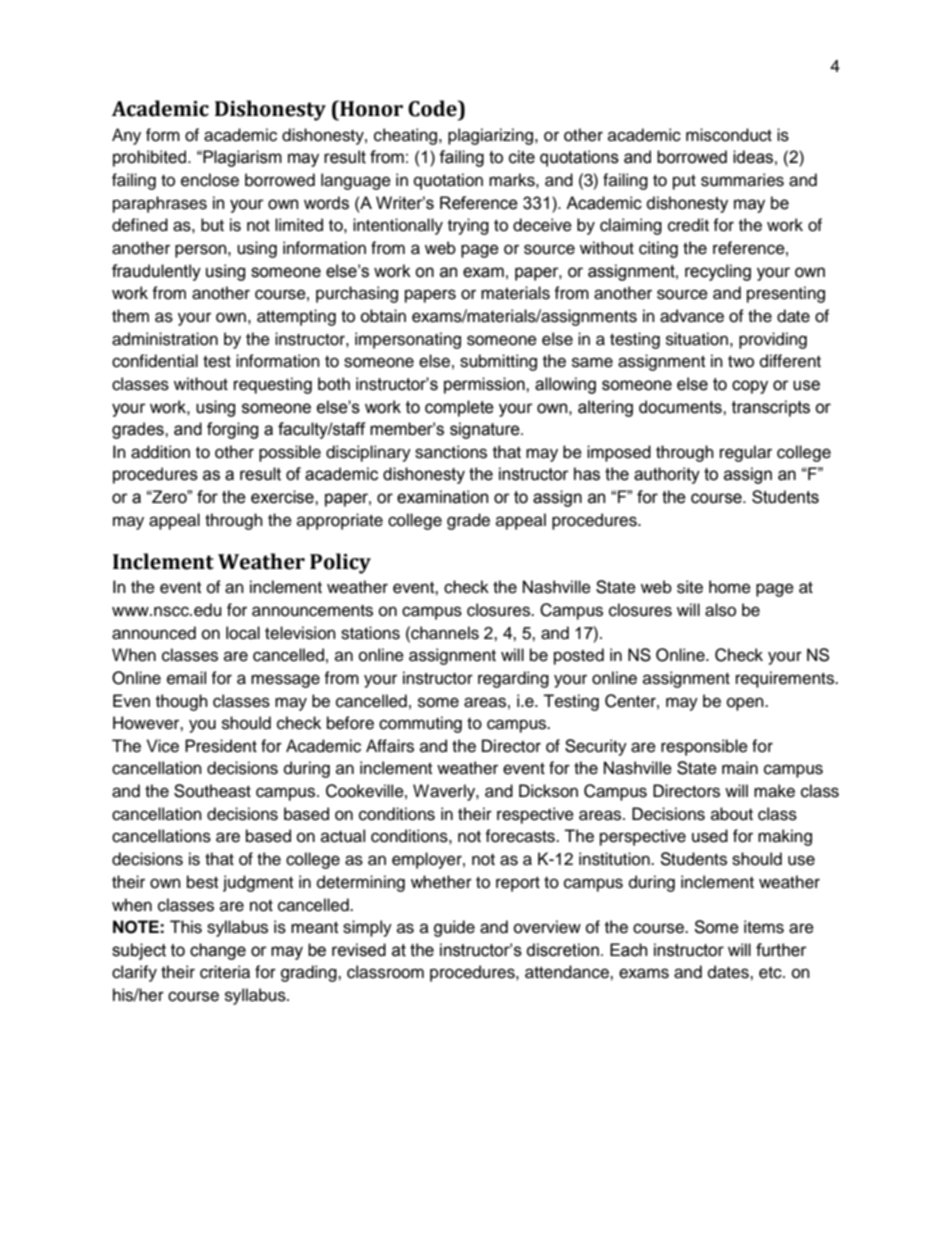 The image size is (952, 1233). I want to click on guide, so click(454, 928).
